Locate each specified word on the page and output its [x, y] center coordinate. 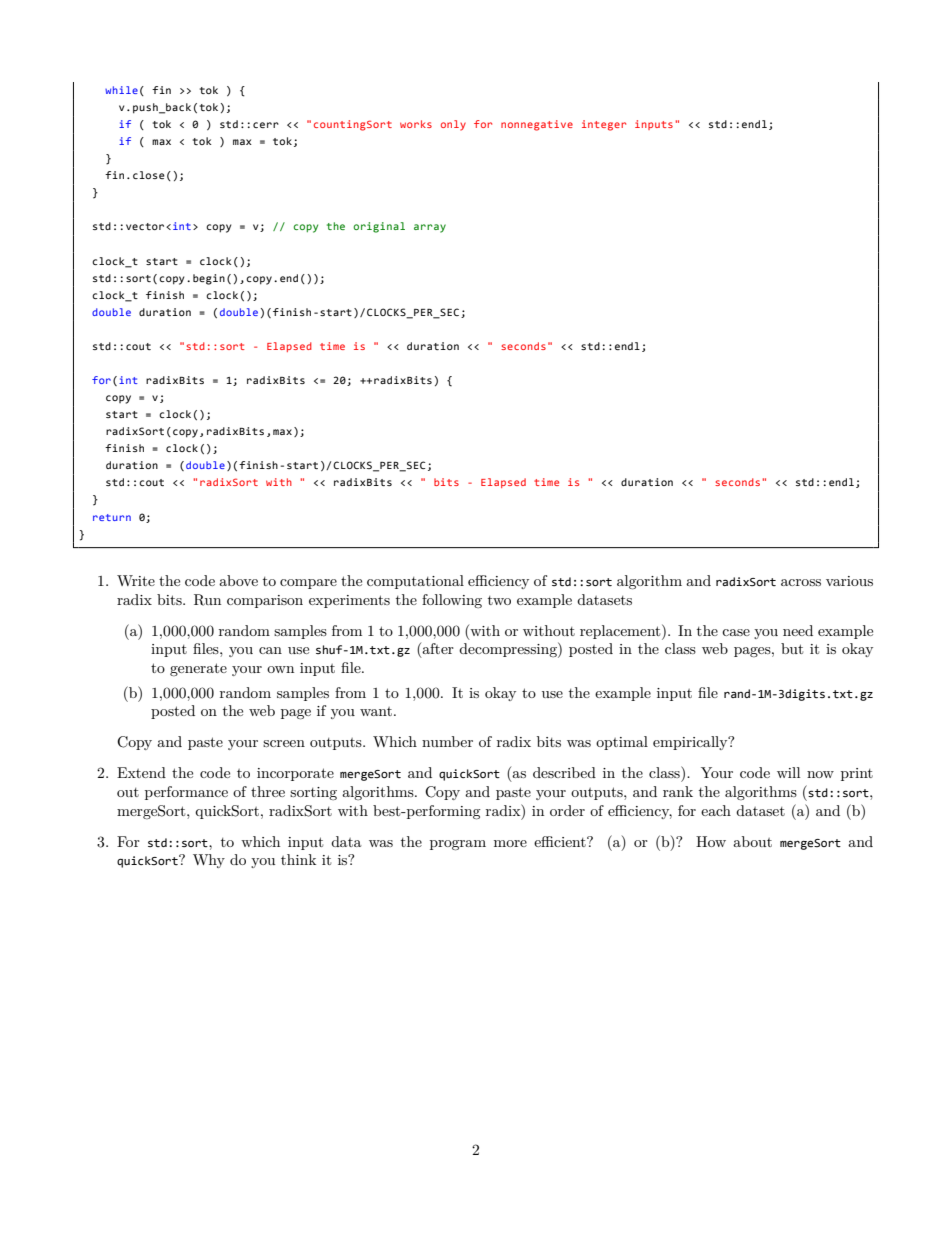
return [112, 517]
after [438, 648]
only [453, 125]
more [510, 843]
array [430, 228]
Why [209, 861]
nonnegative [537, 125]
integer [604, 125]
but [792, 648]
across [801, 582]
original [379, 227]
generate [198, 669]
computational [415, 582]
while [121, 90]
